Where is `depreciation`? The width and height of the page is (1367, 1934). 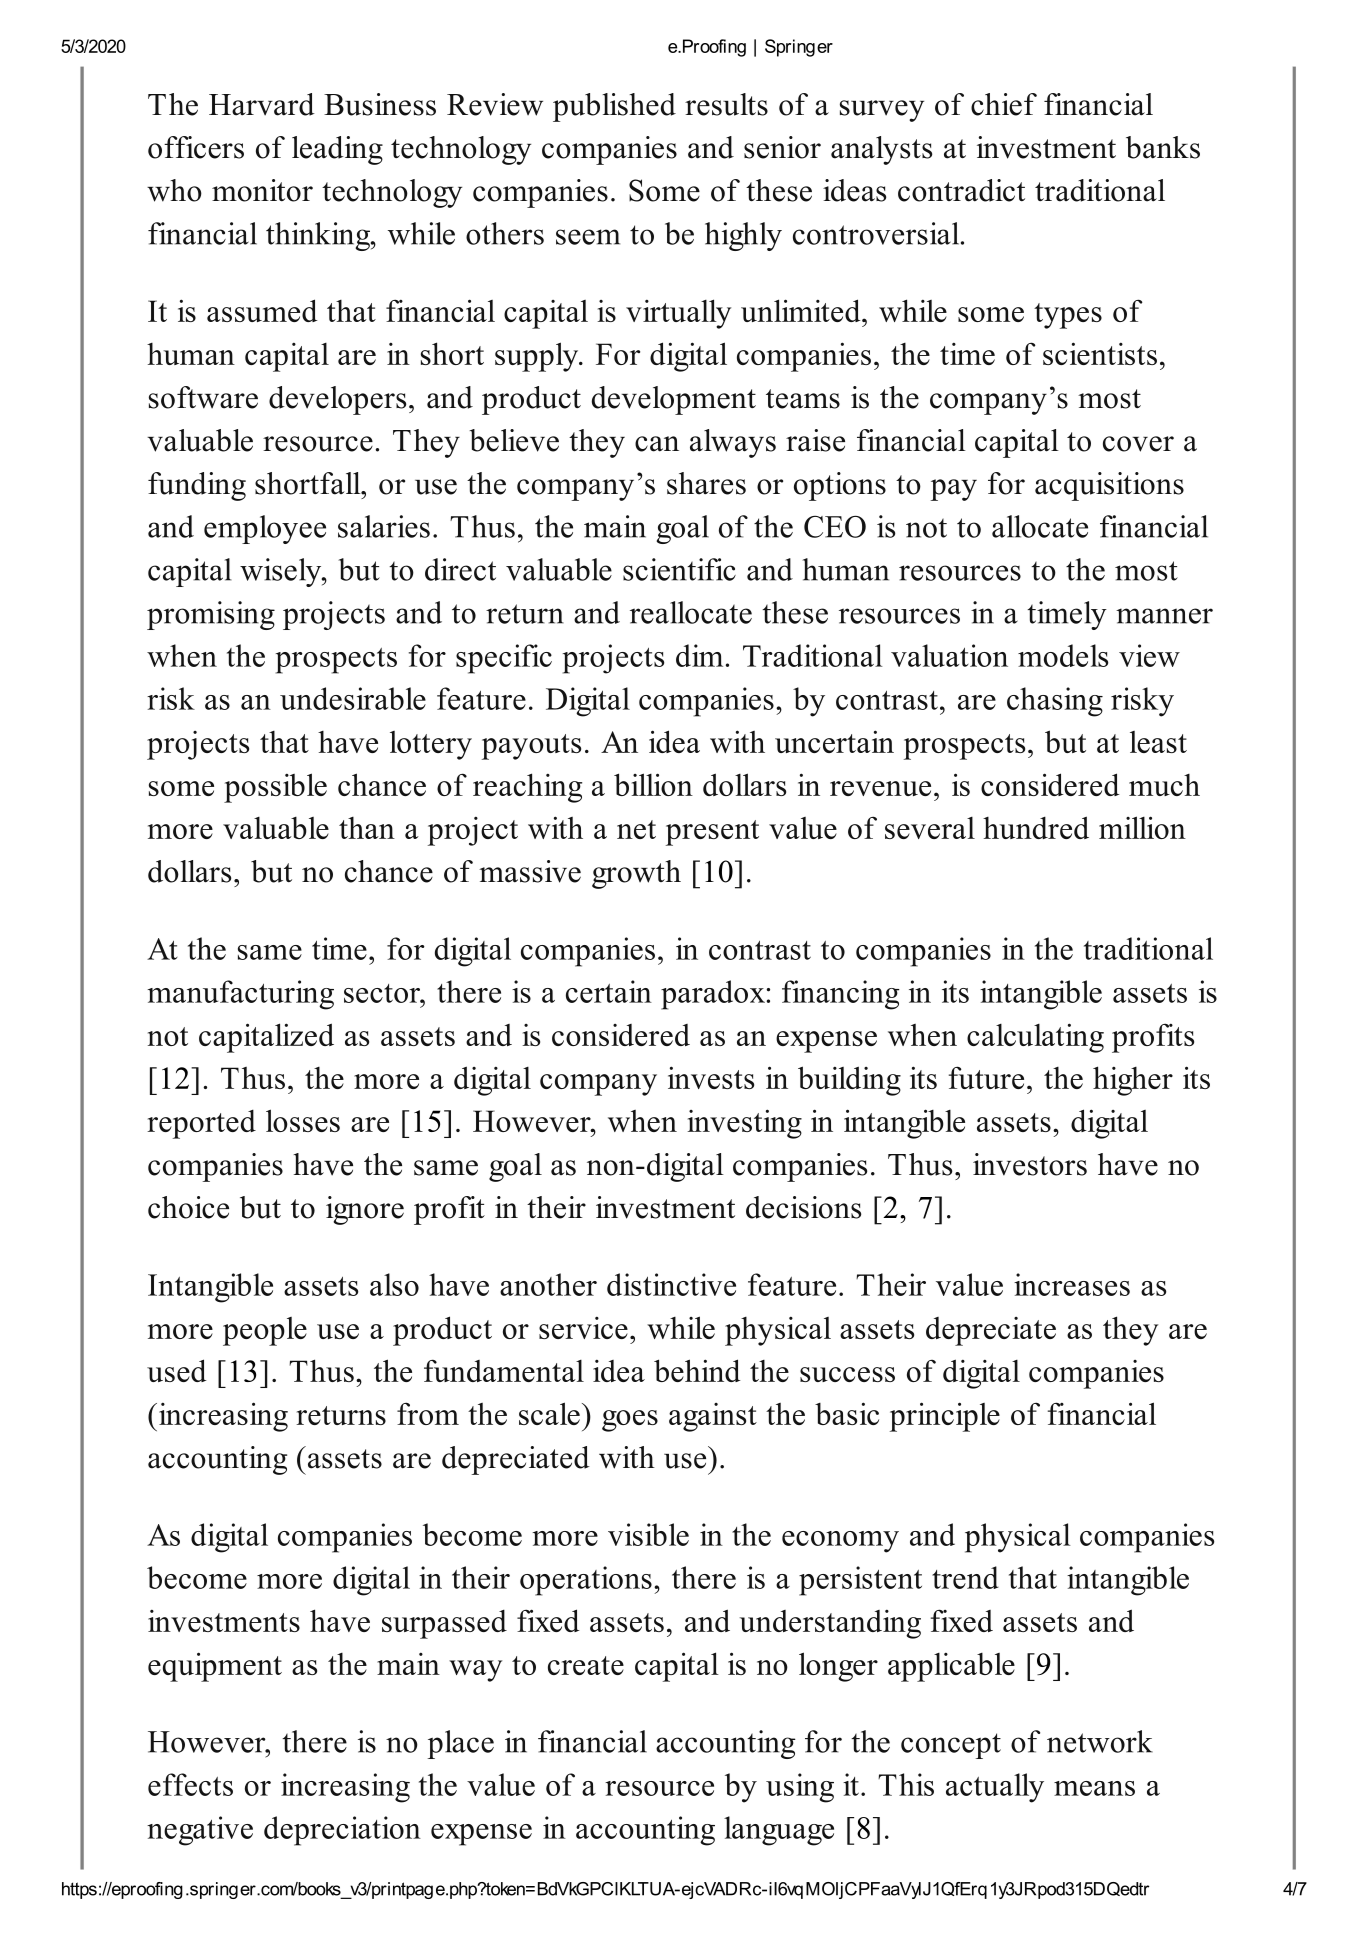 depreciation is located at coordinates (342, 1831).
